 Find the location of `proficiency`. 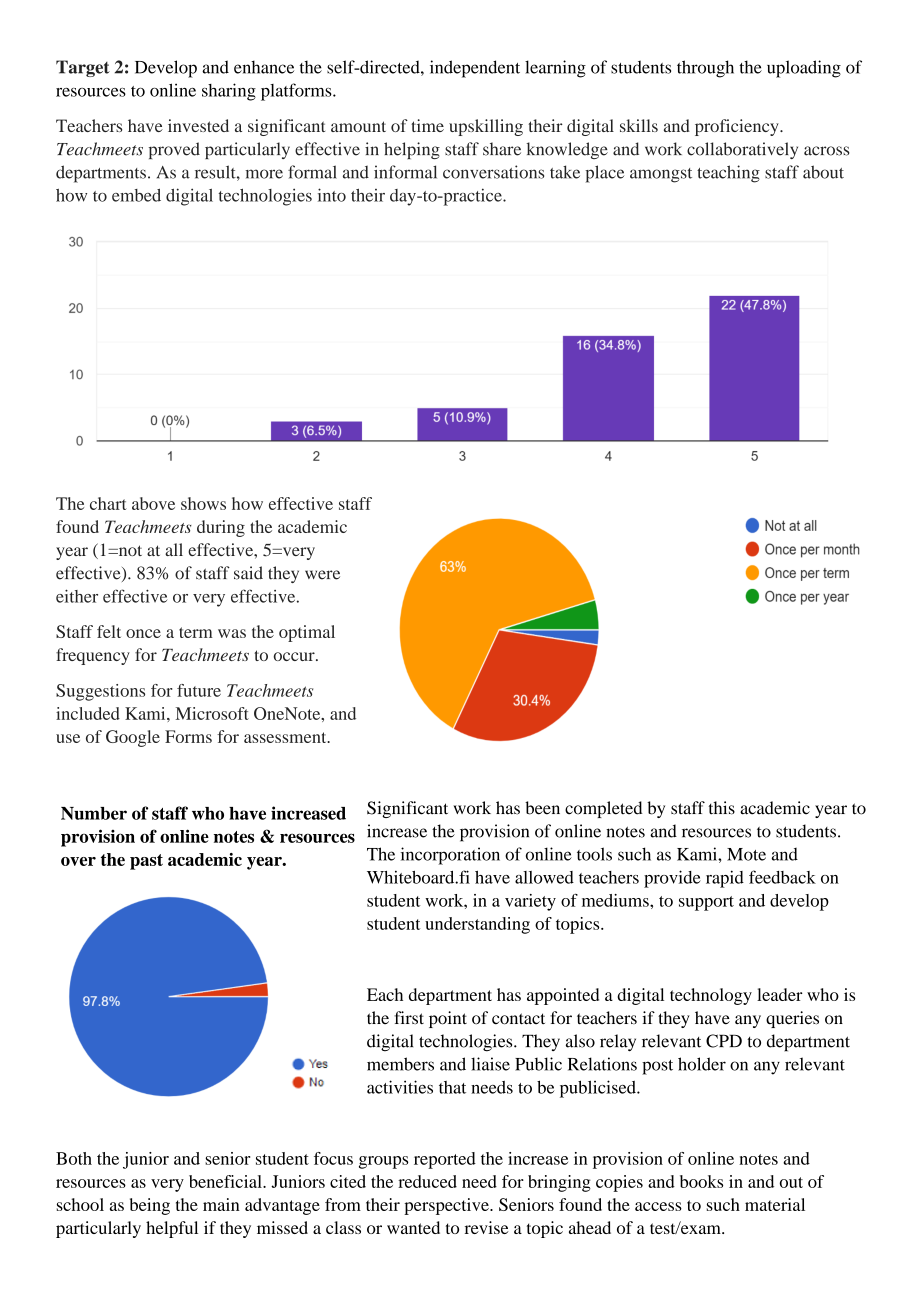

proficiency is located at coordinates (738, 127).
